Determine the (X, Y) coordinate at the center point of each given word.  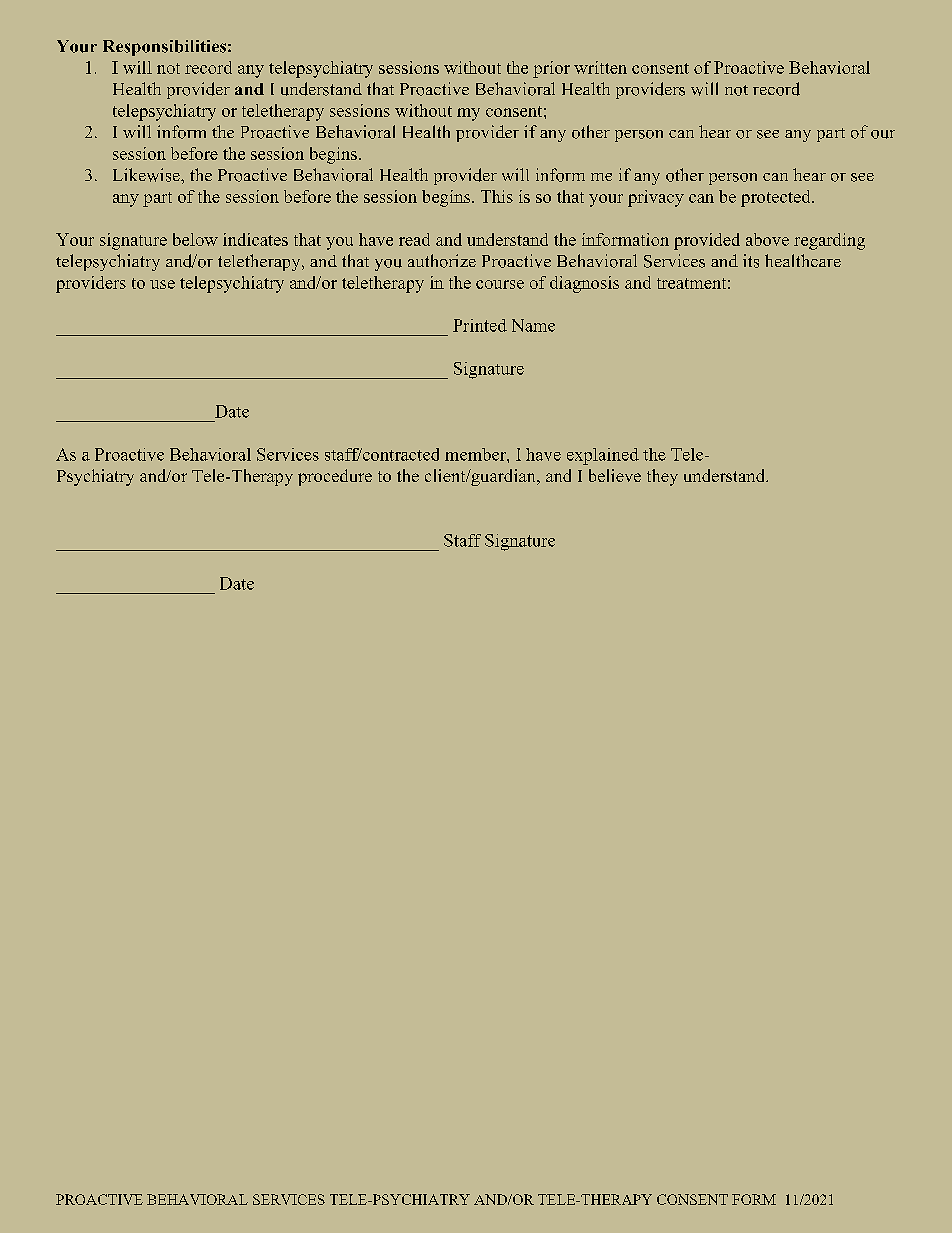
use (162, 284)
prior (551, 69)
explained (603, 456)
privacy (656, 198)
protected (777, 198)
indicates (255, 239)
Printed (480, 325)
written (600, 67)
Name (533, 325)
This (497, 196)
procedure (335, 477)
